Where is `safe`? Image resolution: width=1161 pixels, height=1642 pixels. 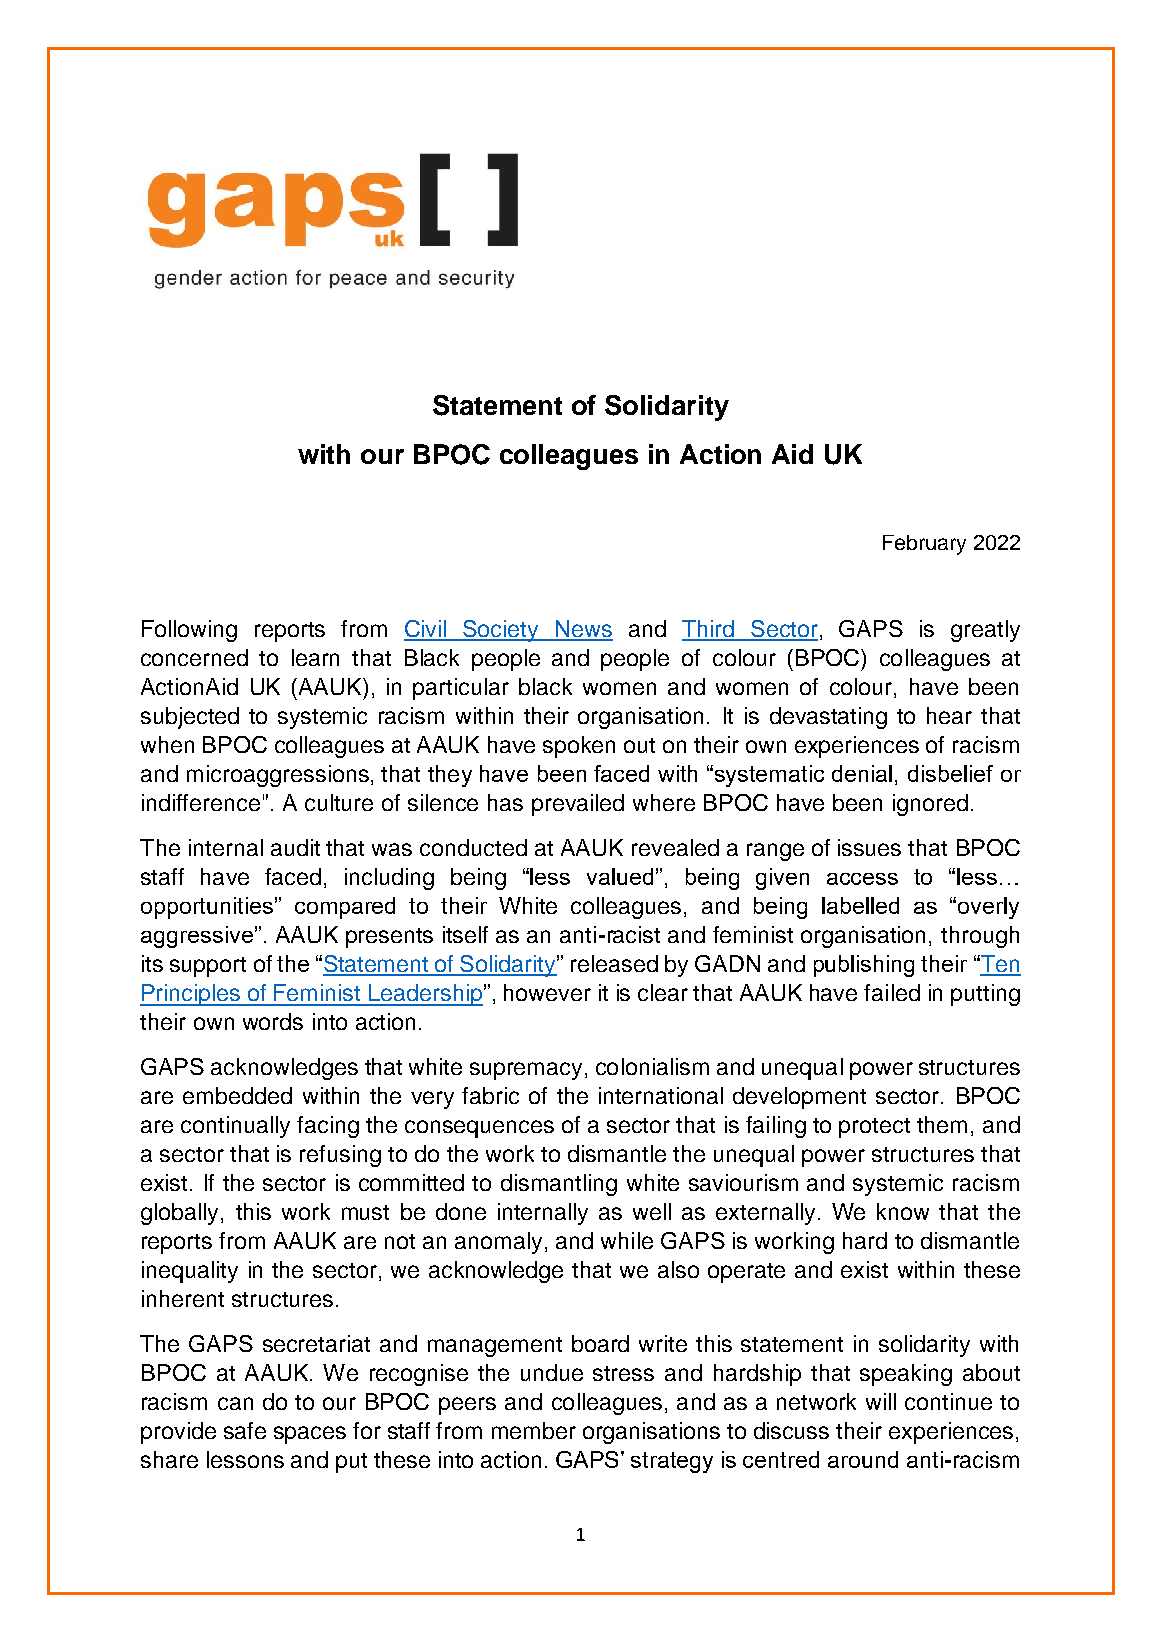
safe is located at coordinates (245, 1430).
